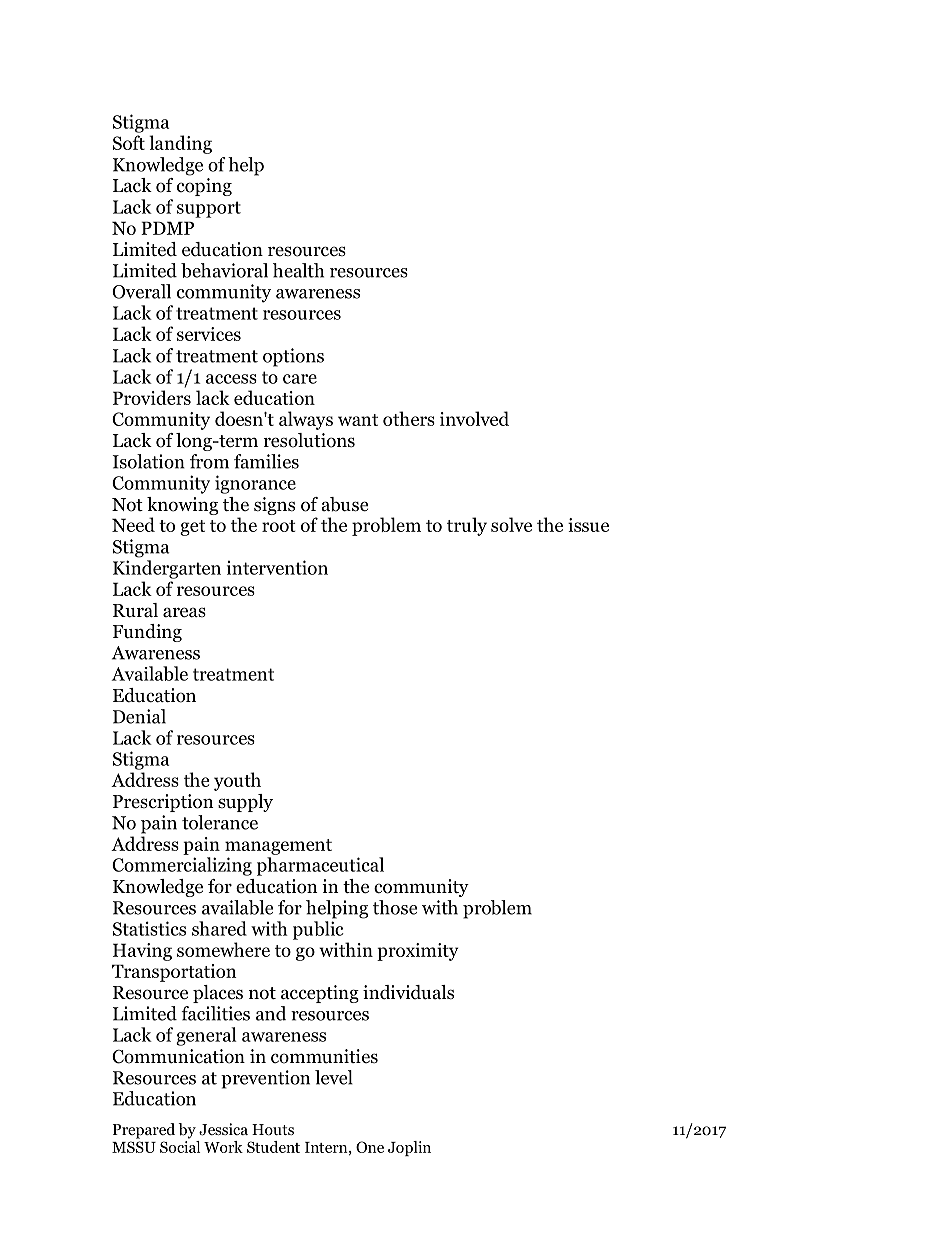 Image resolution: width=952 pixels, height=1233 pixels. What do you see at coordinates (511, 524) in the screenshot?
I see `solve` at bounding box center [511, 524].
